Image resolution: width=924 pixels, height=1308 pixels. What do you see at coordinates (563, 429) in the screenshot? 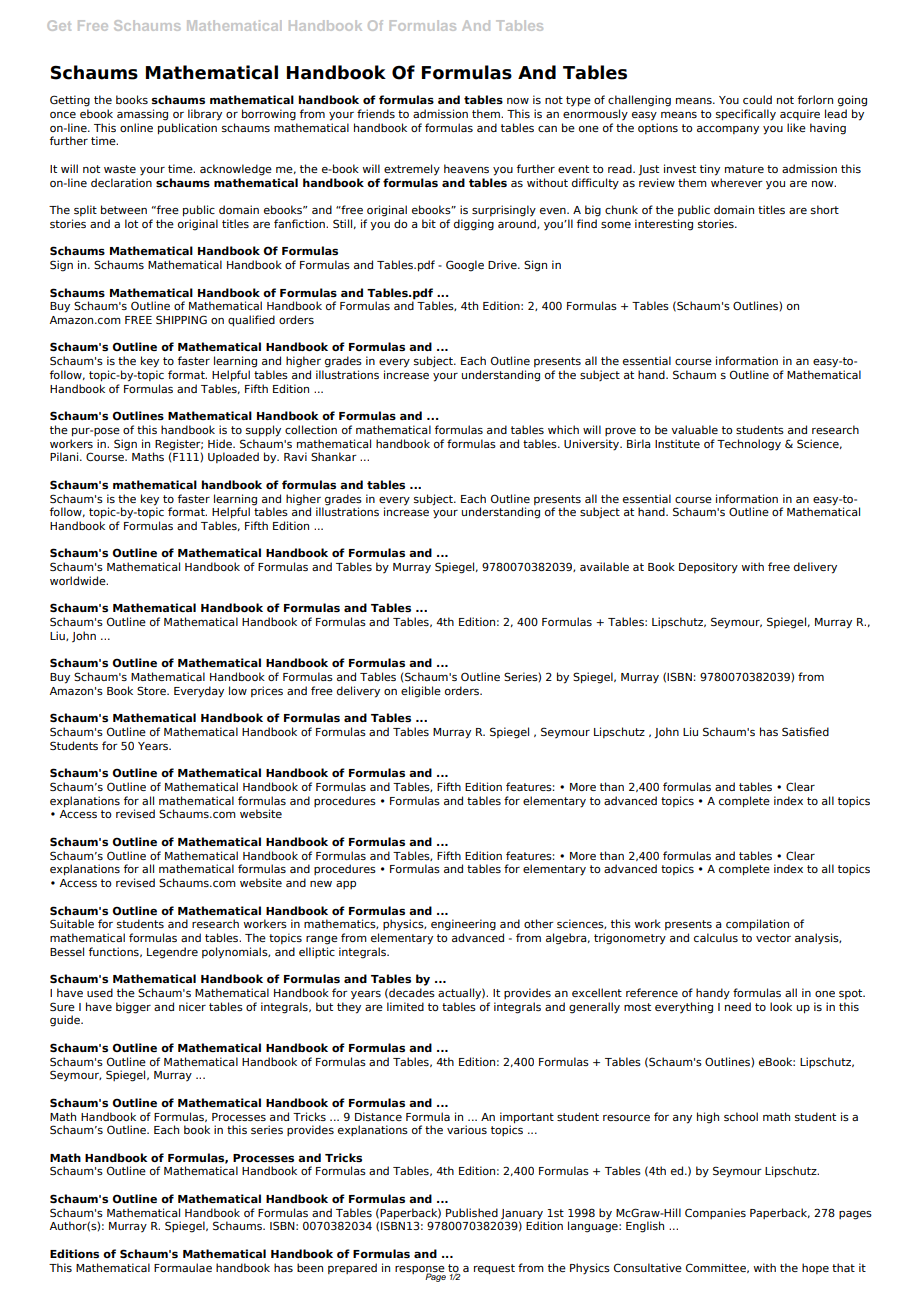
I see `which` at bounding box center [563, 429].
